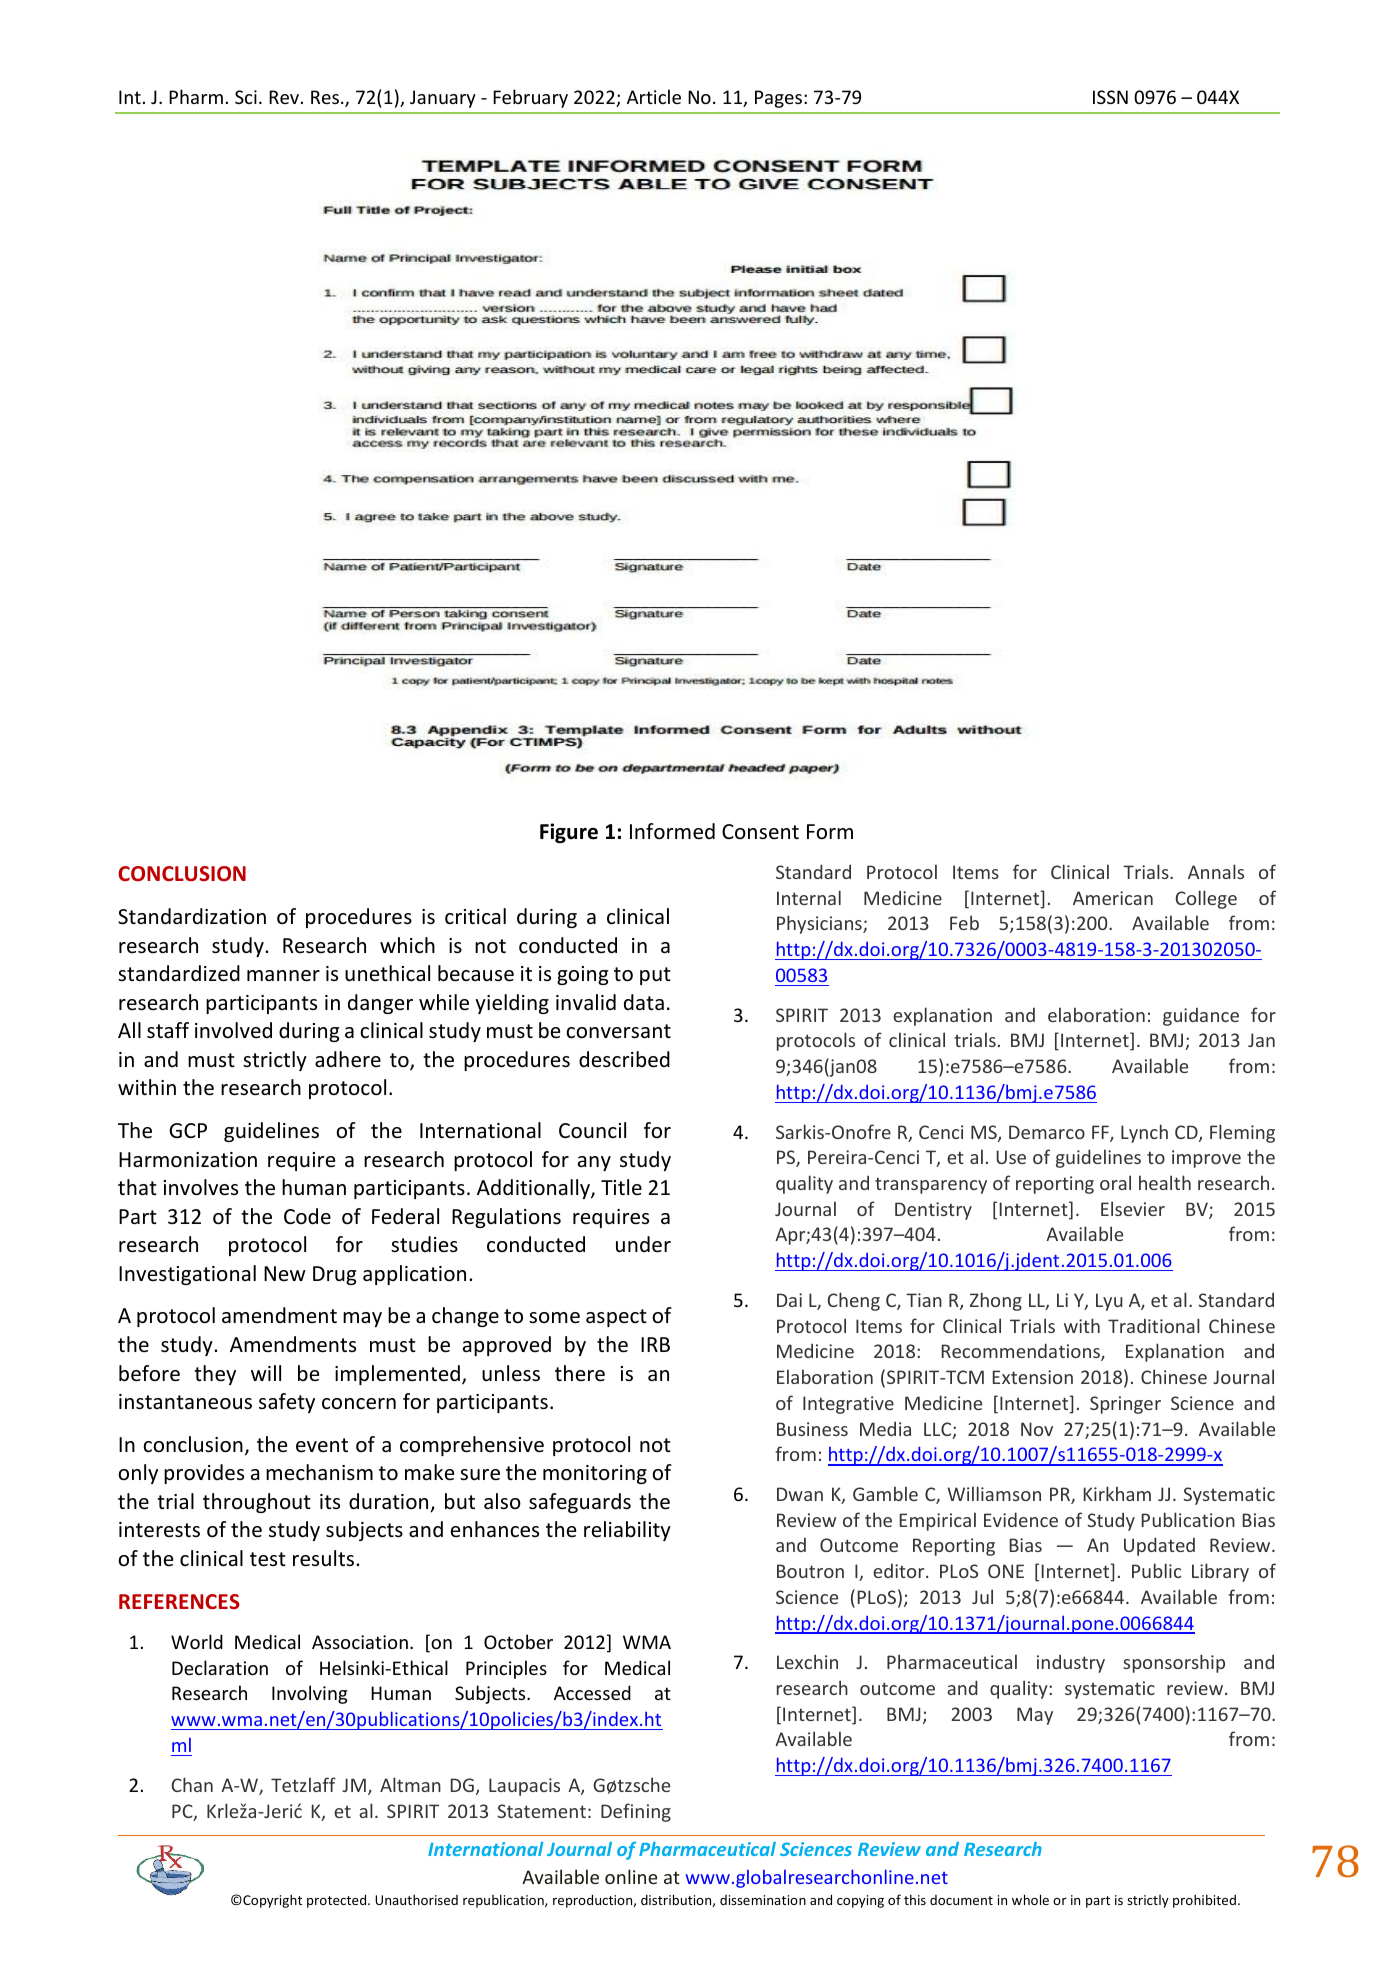 Image resolution: width=1394 pixels, height=1970 pixels. What do you see at coordinates (1201, 1017) in the image?
I see `guidance` at bounding box center [1201, 1017].
